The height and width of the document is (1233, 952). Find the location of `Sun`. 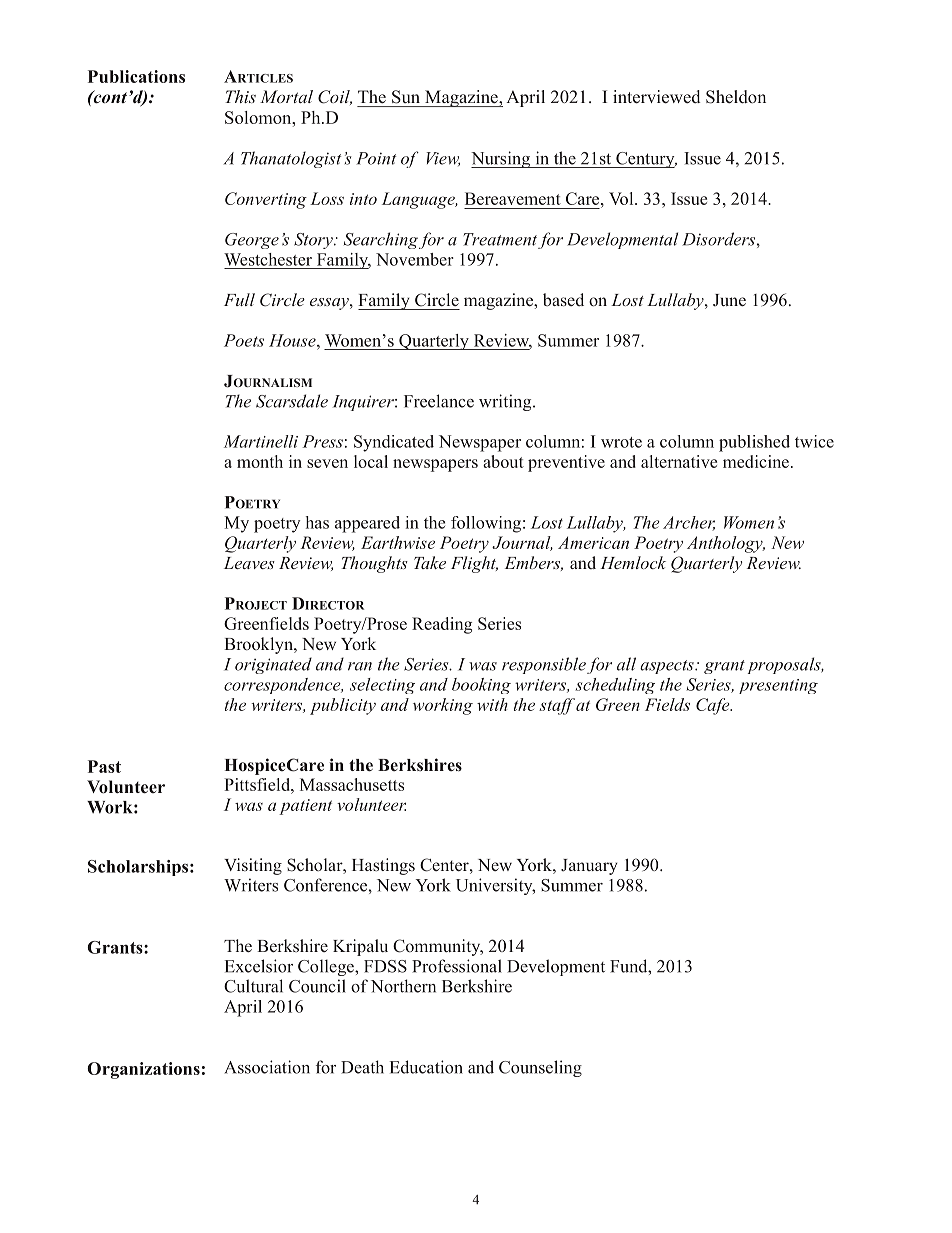

Sun is located at coordinates (406, 97).
